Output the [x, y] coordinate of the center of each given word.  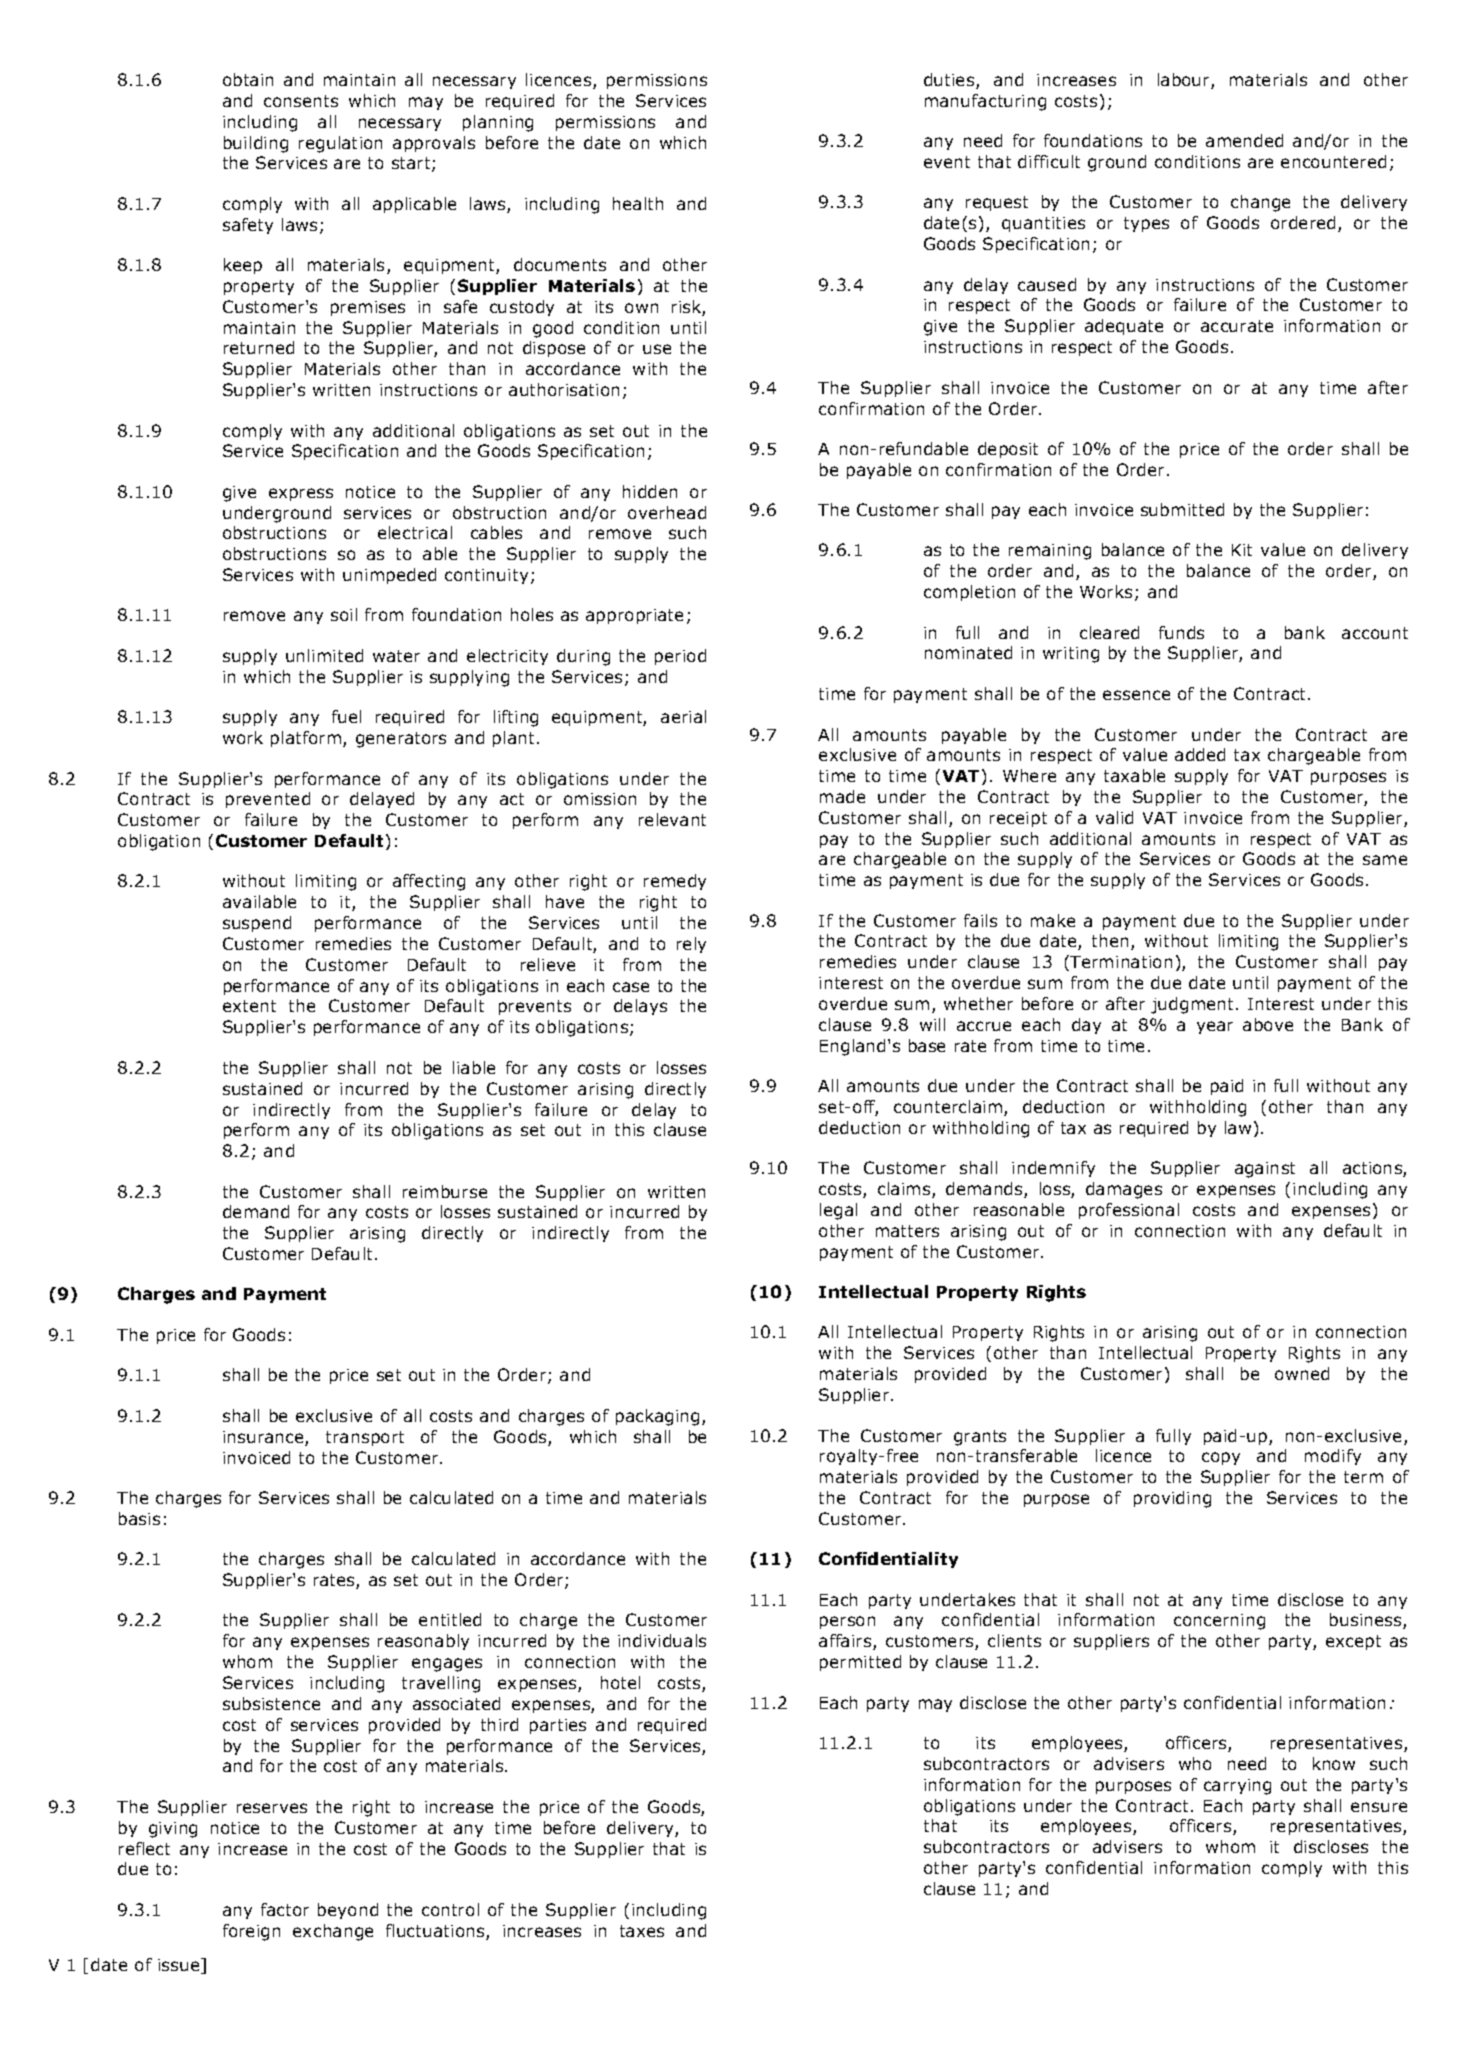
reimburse [445, 1191]
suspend [257, 924]
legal [838, 1211]
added [1200, 754]
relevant [672, 819]
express [301, 494]
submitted [1182, 509]
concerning [1219, 1622]
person [847, 1622]
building [256, 144]
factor [285, 1909]
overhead [667, 512]
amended [1244, 140]
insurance [264, 1438]
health [638, 203]
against [1265, 1170]
